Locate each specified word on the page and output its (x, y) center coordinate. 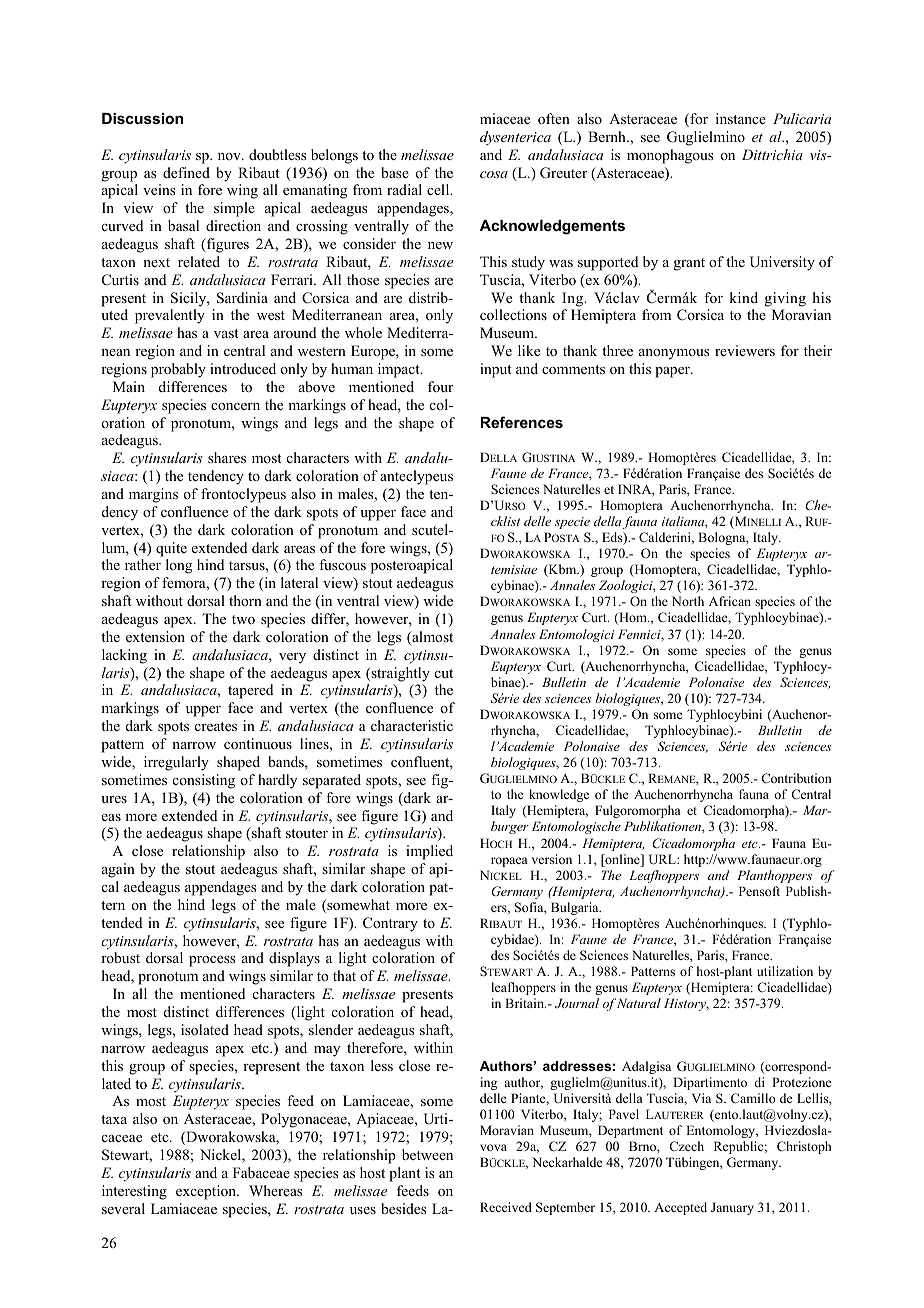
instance (741, 118)
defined (186, 172)
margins (153, 495)
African (730, 601)
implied (429, 852)
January (732, 1208)
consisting (204, 781)
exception (207, 1192)
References (522, 422)
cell (439, 189)
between (427, 1154)
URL (663, 859)
